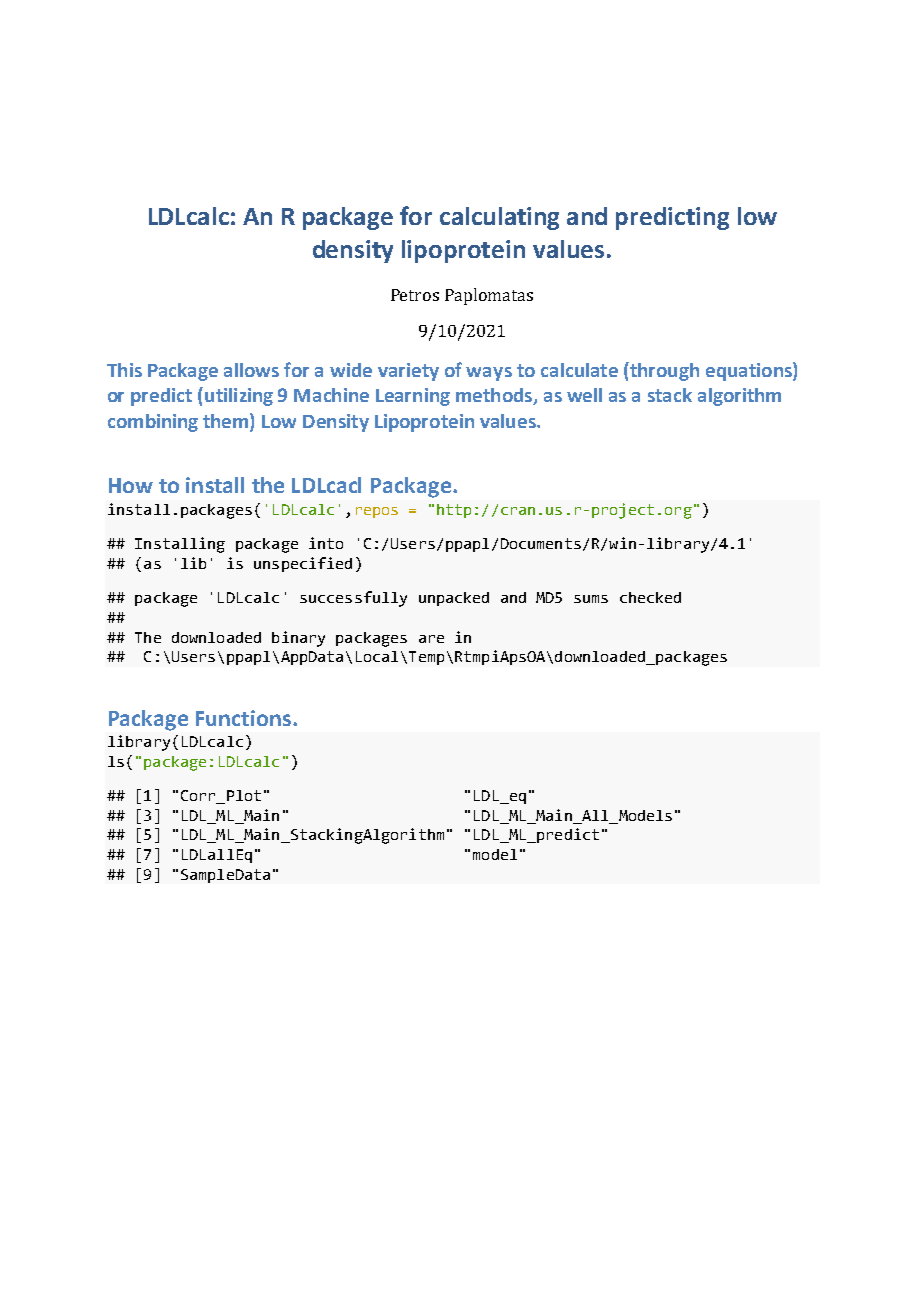 The width and height of the screenshot is (924, 1308). Describe the element at coordinates (124, 370) in the screenshot. I see `This` at that location.
